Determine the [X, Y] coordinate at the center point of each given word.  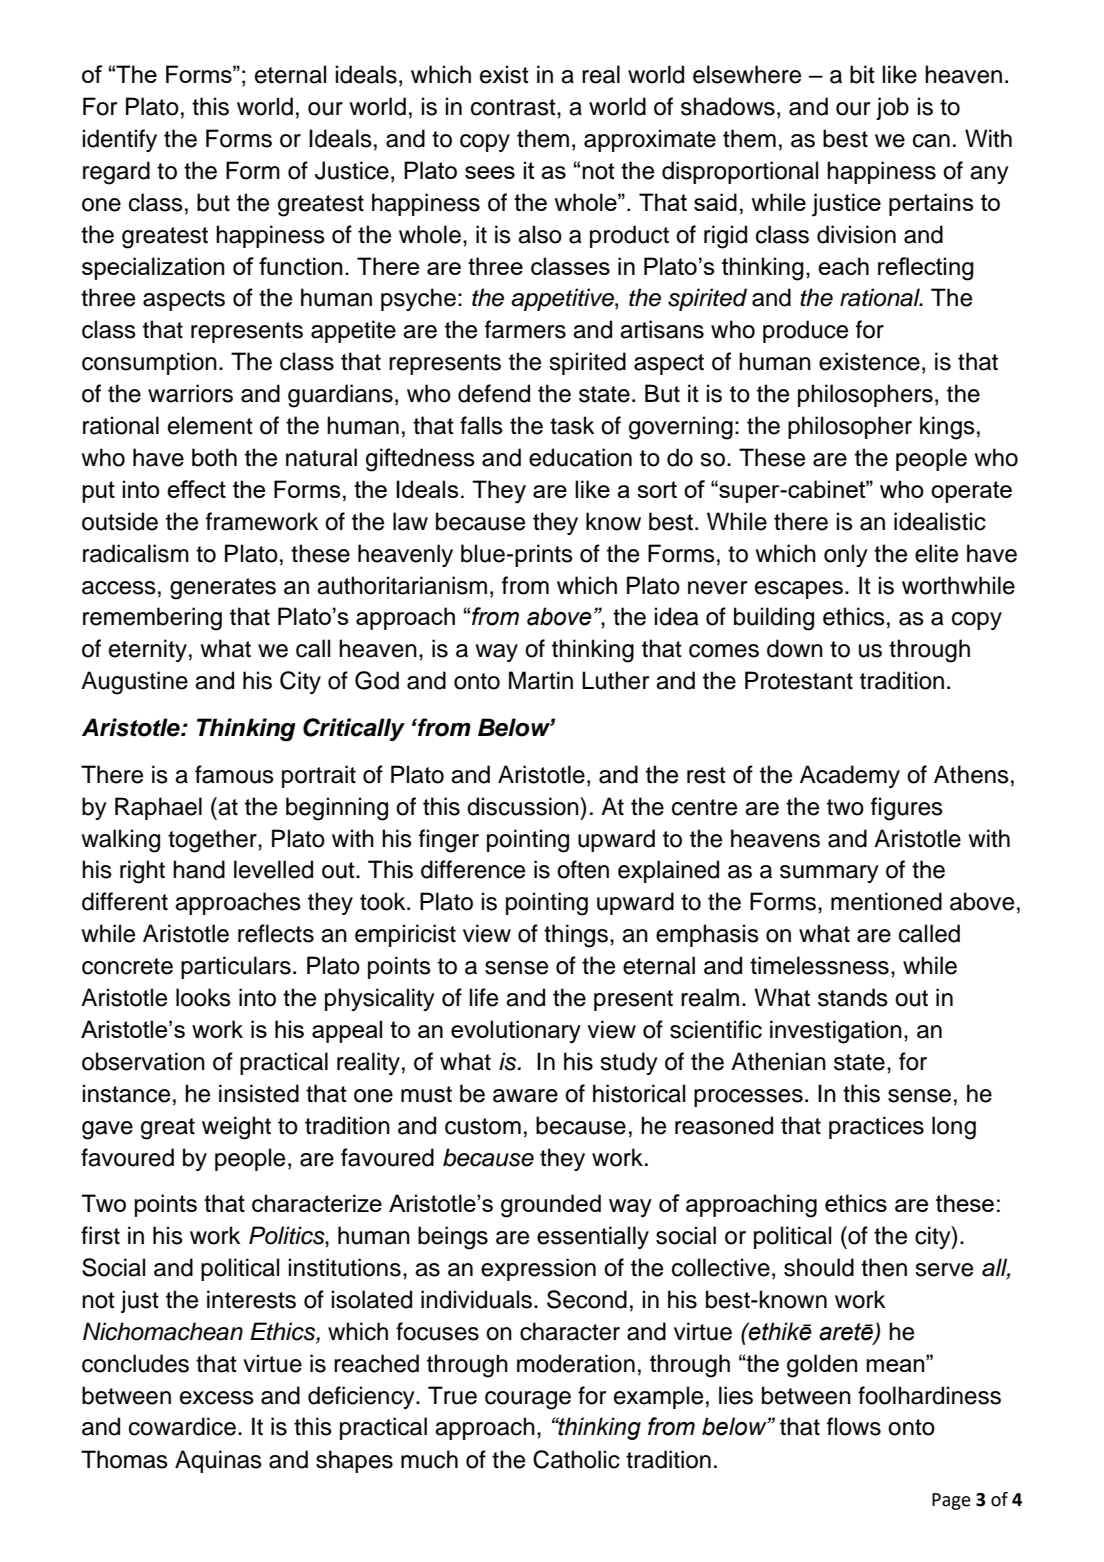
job [892, 108]
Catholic [576, 1459]
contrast [514, 107]
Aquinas [218, 1461]
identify [120, 140]
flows [854, 1426]
